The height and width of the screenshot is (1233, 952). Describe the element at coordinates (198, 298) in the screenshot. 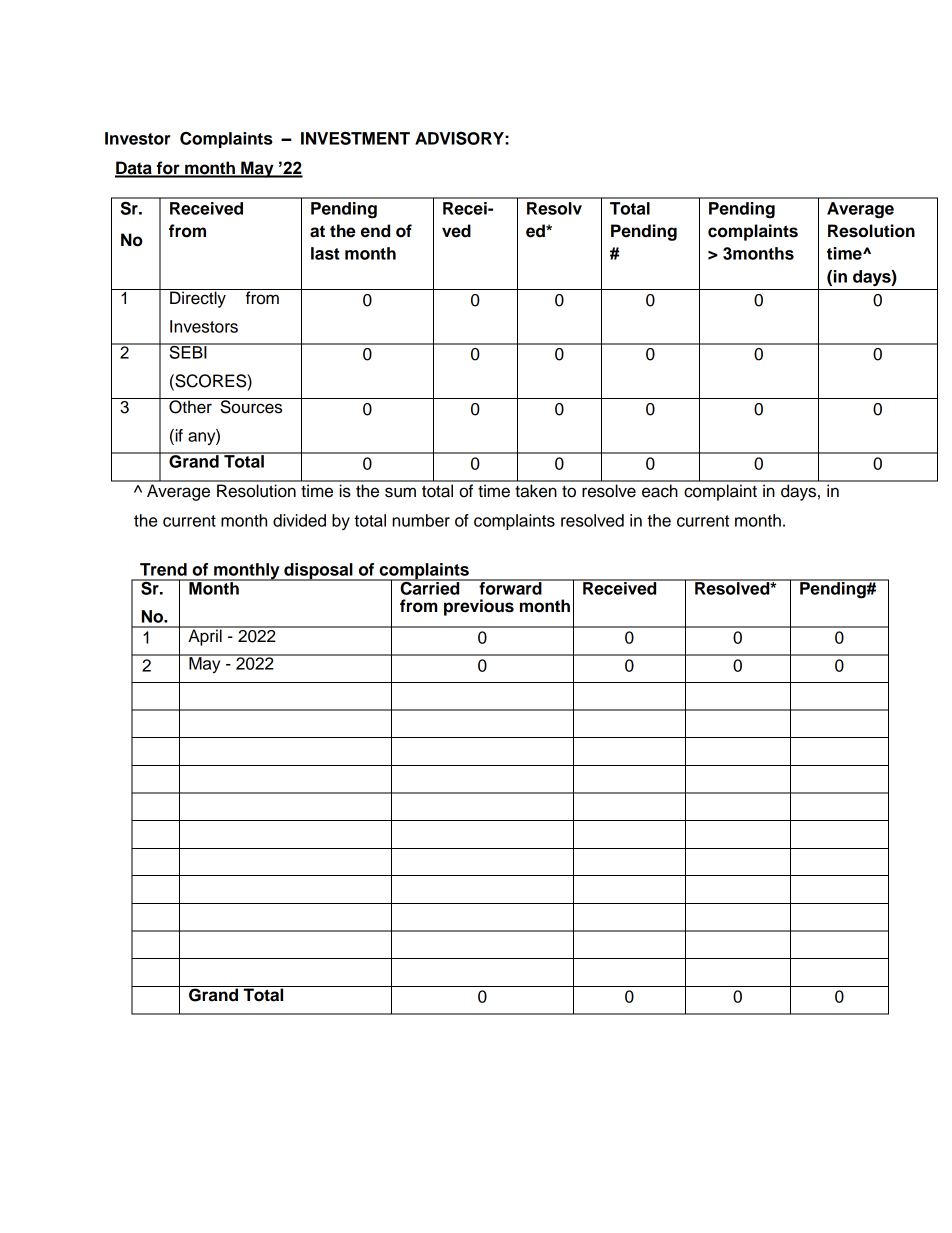

I see `Directly` at that location.
